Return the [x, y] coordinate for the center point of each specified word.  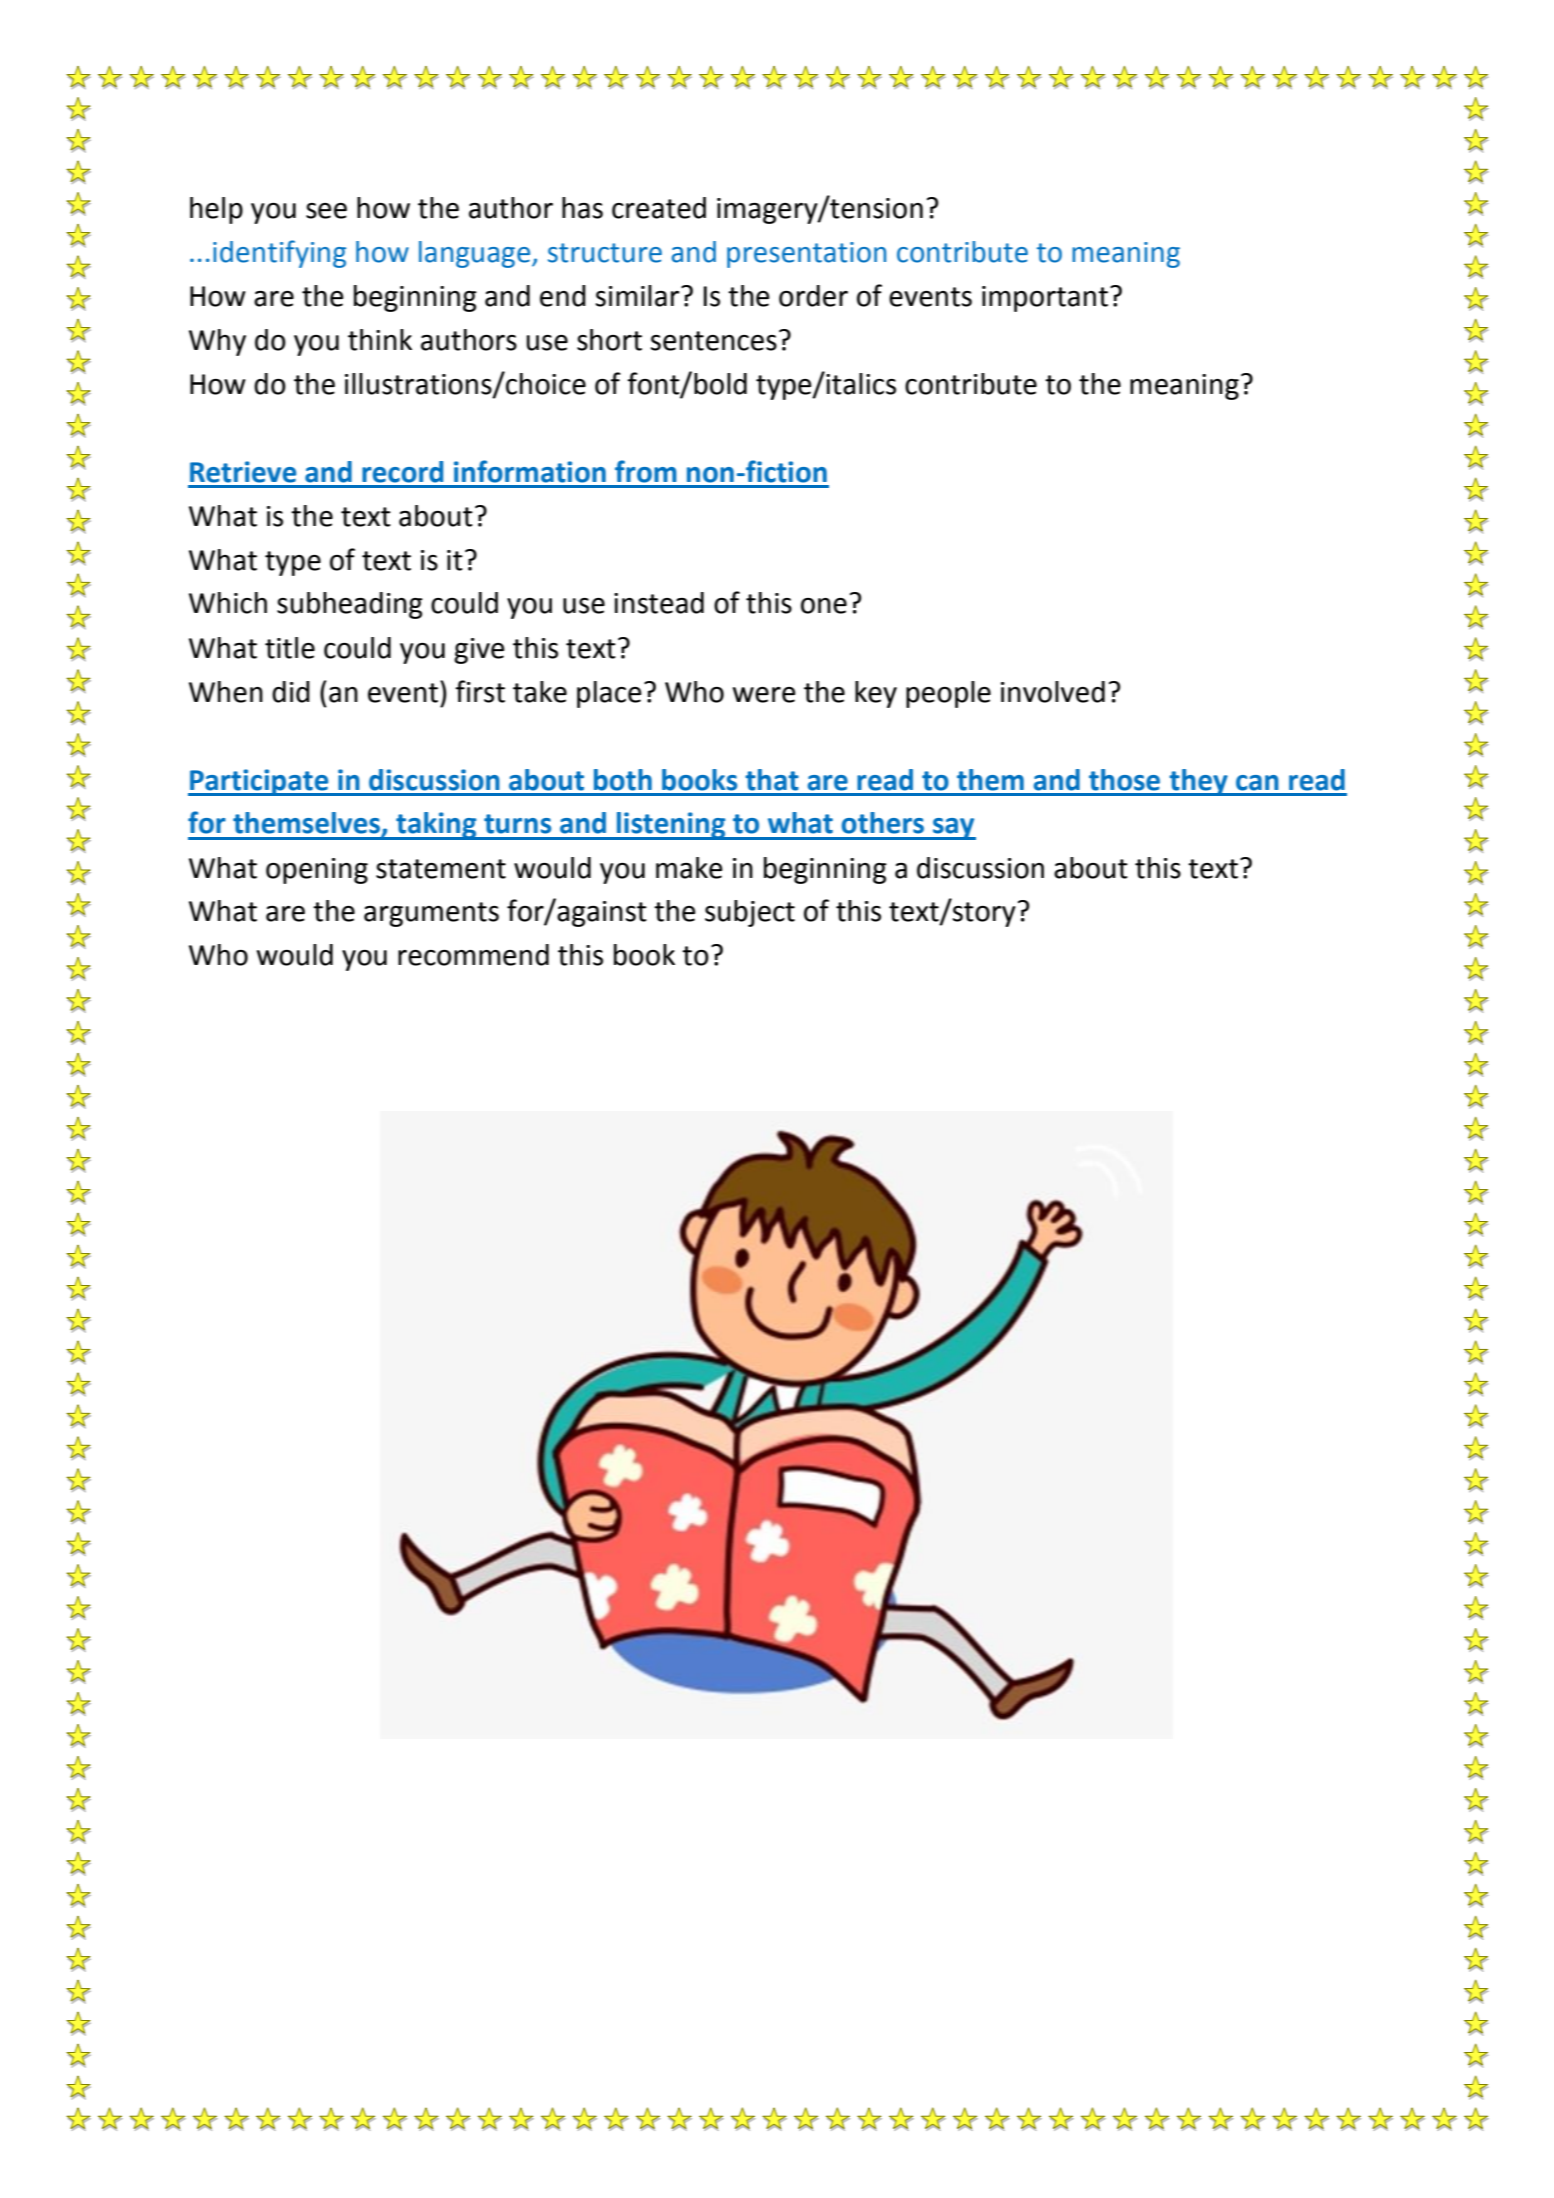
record [402, 472]
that [772, 780]
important [1045, 299]
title [290, 648]
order [813, 296]
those [1124, 780]
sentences [714, 341]
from [646, 471]
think [380, 340]
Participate [259, 782]
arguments [431, 914]
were [764, 695]
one [824, 606]
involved [1053, 692]
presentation [806, 255]
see [326, 211]
